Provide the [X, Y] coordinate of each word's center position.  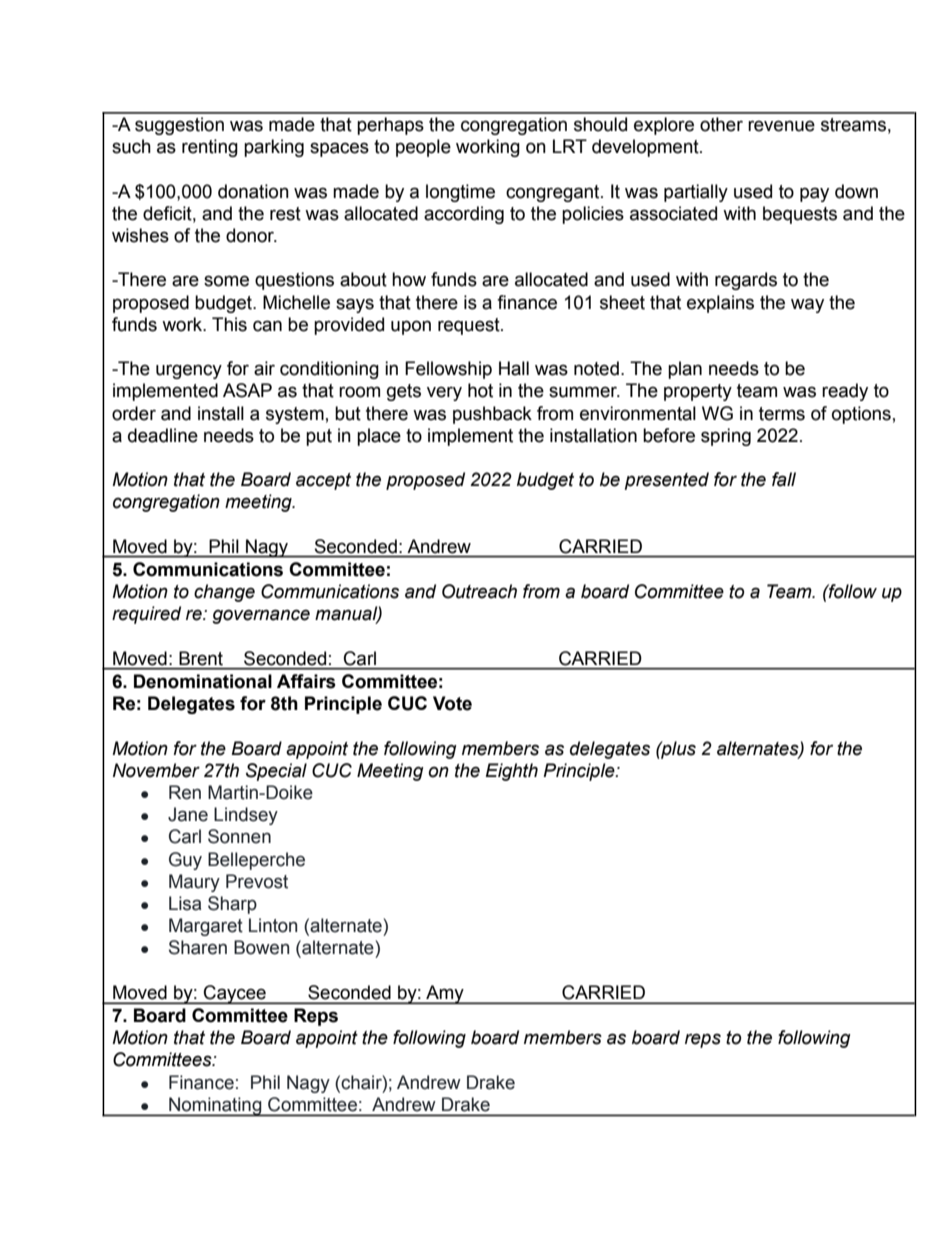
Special [276, 772]
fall [784, 479]
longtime [460, 193]
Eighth [512, 772]
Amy [445, 994]
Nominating [215, 1107]
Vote [452, 703]
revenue [781, 126]
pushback [492, 415]
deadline [163, 435]
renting [210, 148]
